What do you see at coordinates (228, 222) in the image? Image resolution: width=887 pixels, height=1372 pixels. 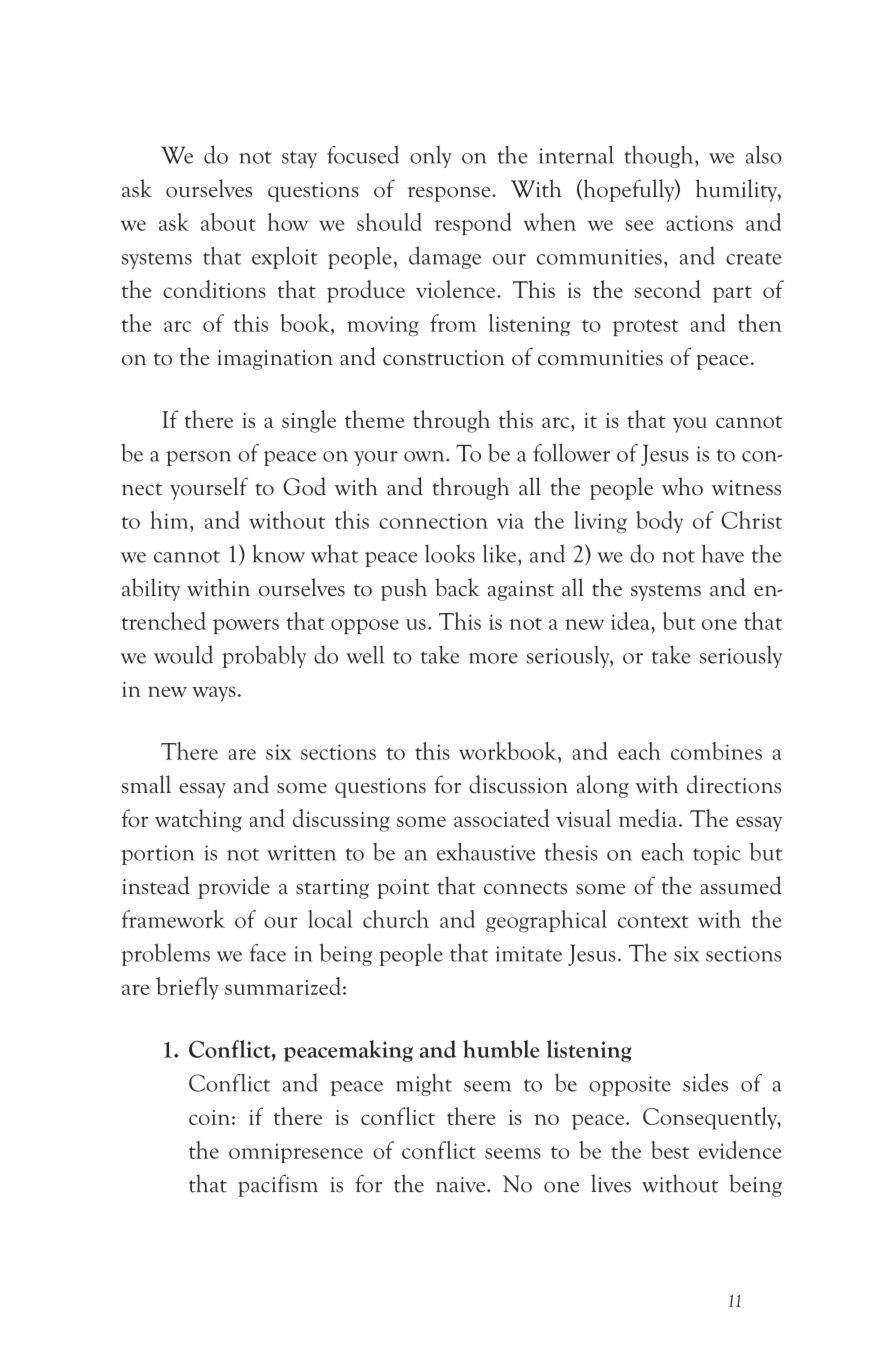 I see `about` at bounding box center [228, 222].
